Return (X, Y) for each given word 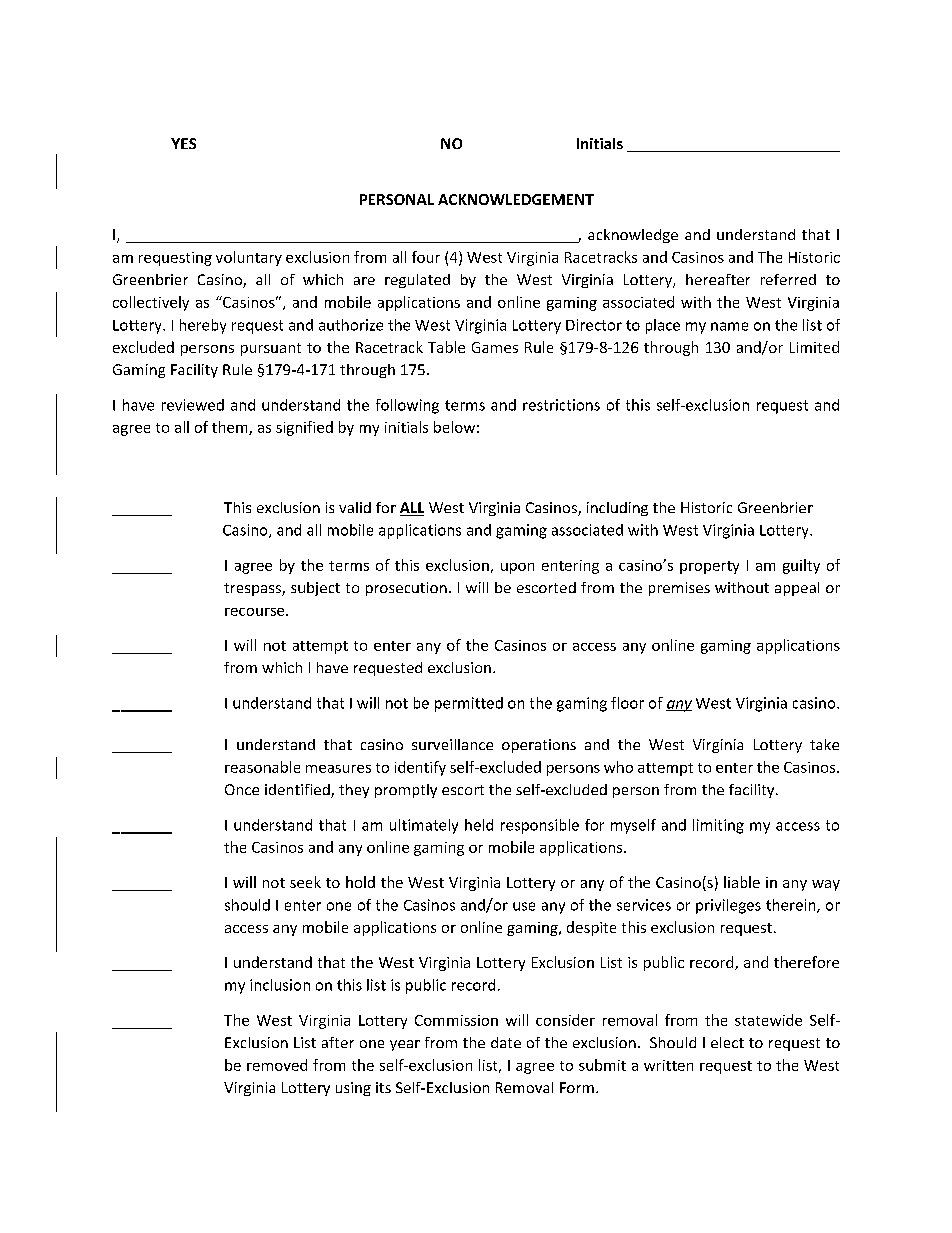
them (231, 428)
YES (183, 143)
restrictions (561, 405)
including (617, 509)
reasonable (262, 767)
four (426, 257)
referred (788, 279)
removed (277, 1065)
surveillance (452, 744)
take (824, 744)
